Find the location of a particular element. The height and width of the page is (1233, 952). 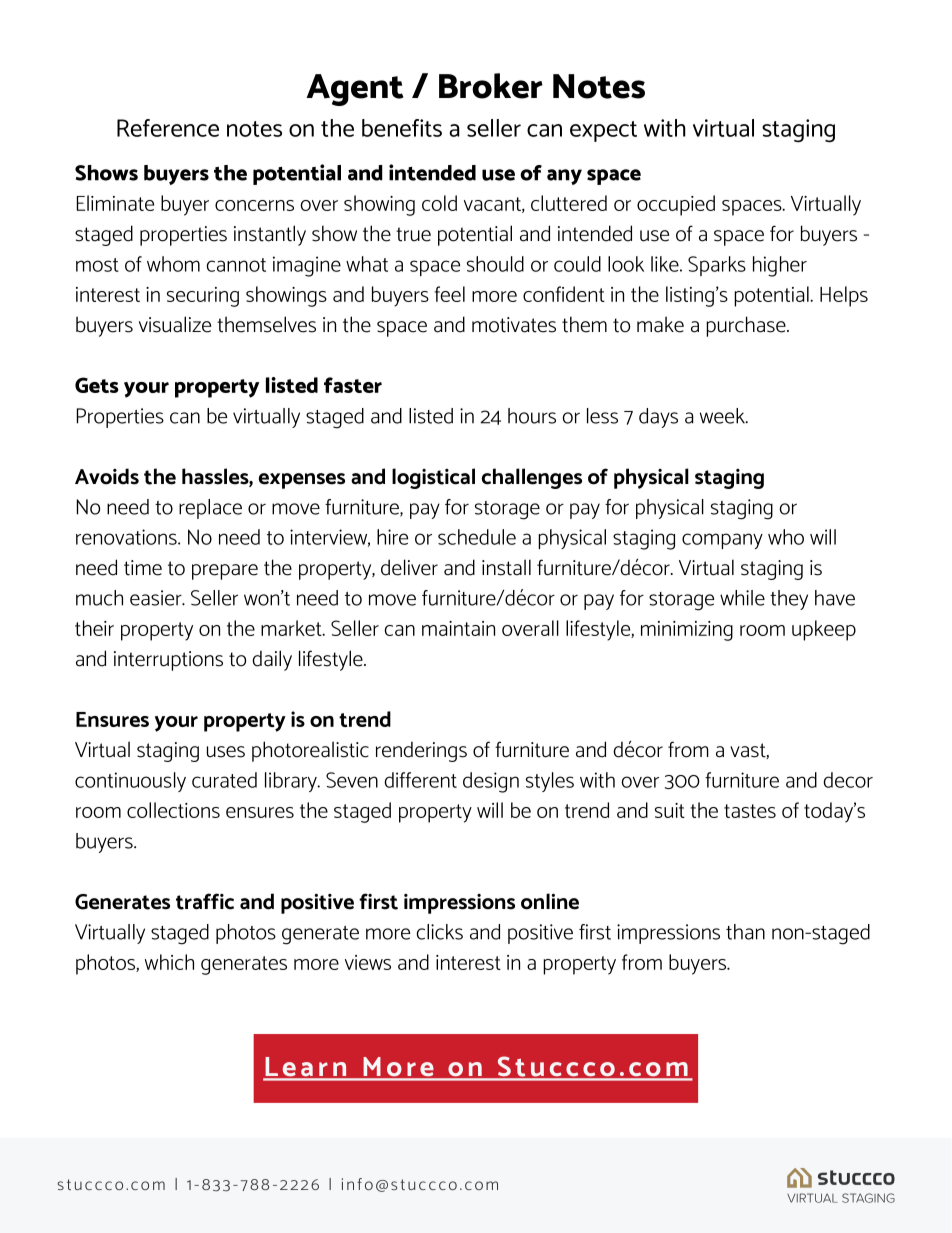

which is located at coordinates (169, 962).
